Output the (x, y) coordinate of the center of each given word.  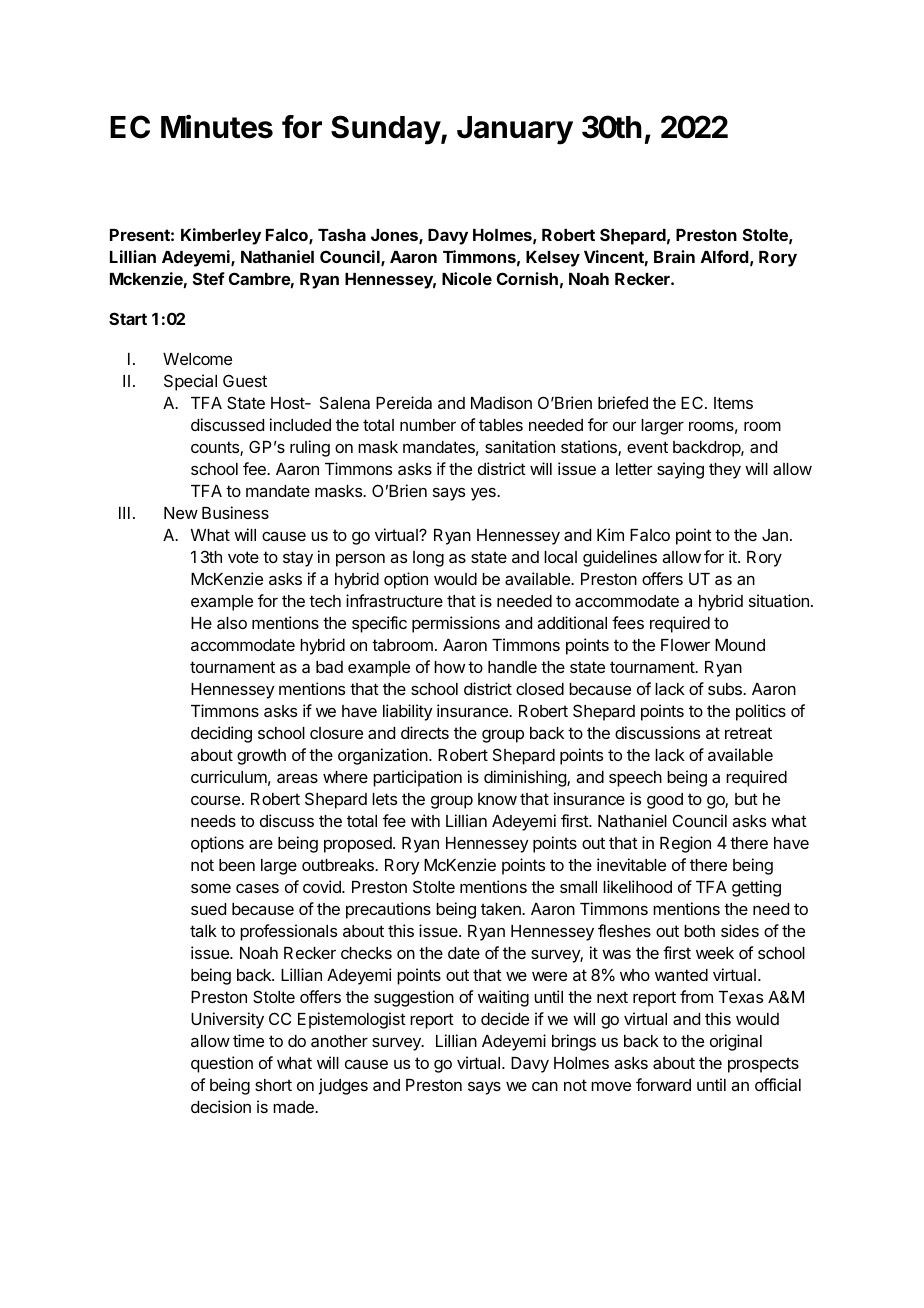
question (222, 1064)
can (545, 1086)
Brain (674, 256)
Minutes (217, 126)
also (232, 623)
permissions (456, 624)
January (515, 130)
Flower (685, 645)
